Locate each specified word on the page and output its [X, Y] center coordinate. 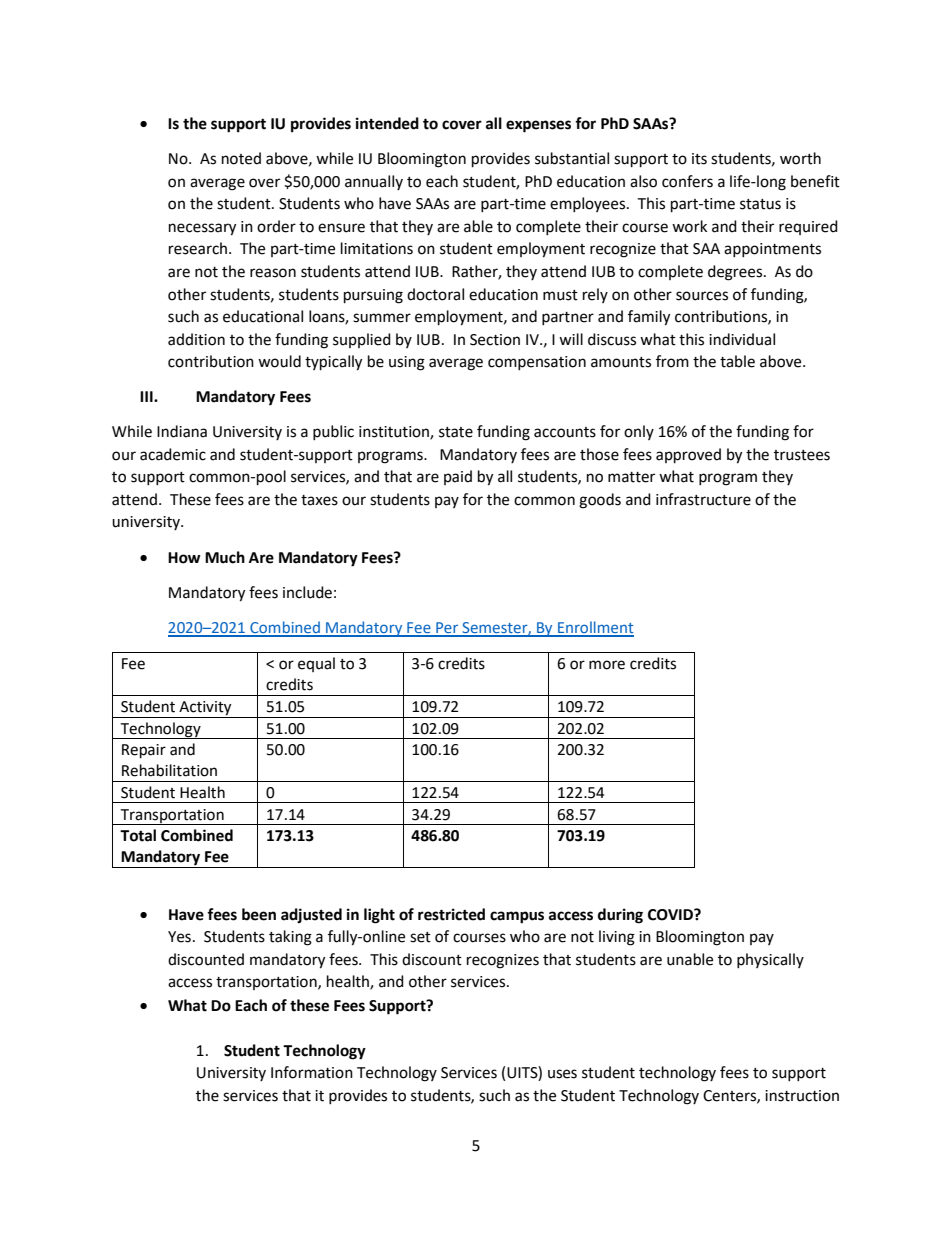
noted [241, 158]
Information [312, 1072]
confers [687, 181]
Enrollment [595, 628]
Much [225, 557]
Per [447, 629]
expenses [538, 126]
